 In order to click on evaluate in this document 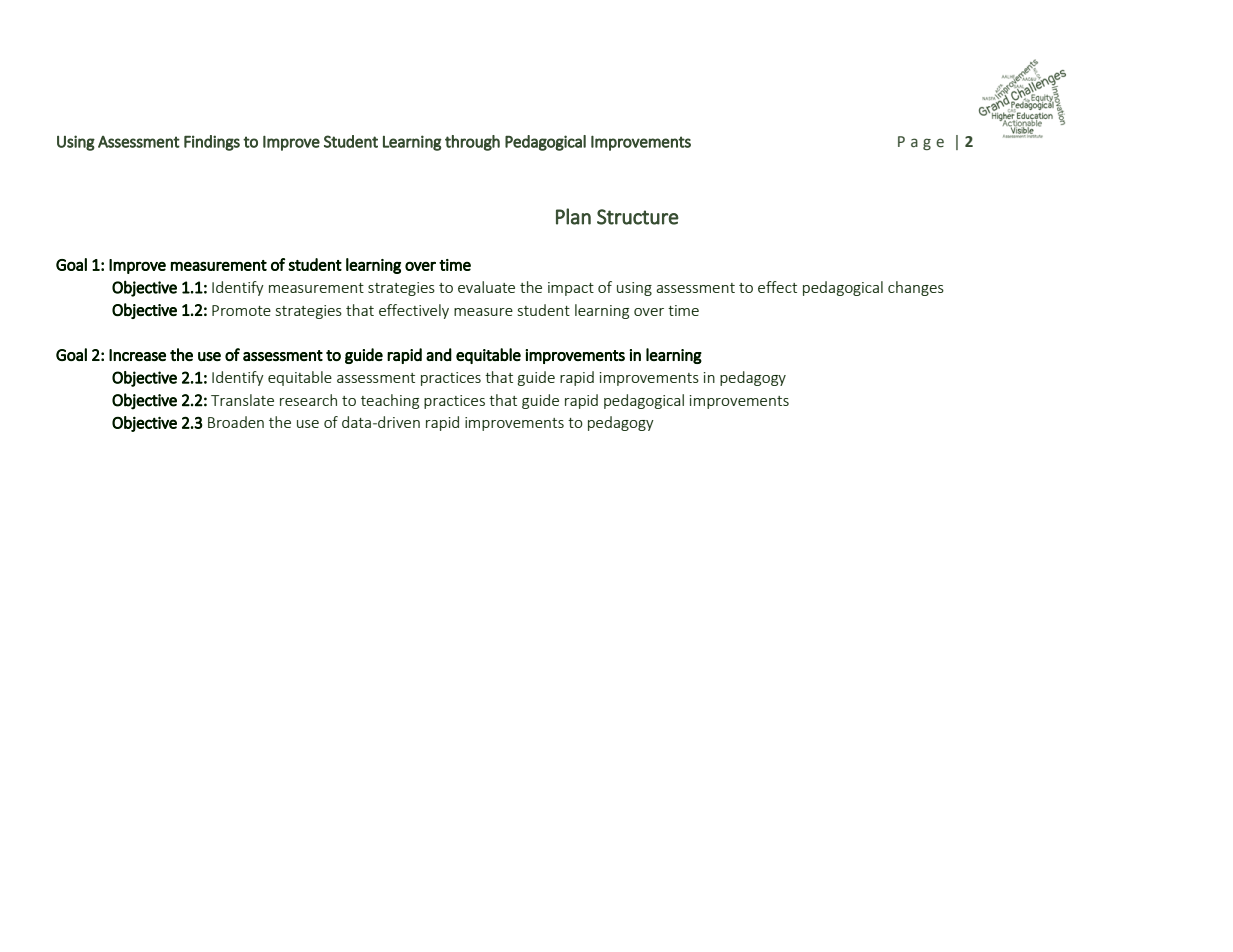, I will do `click(486, 287)`.
